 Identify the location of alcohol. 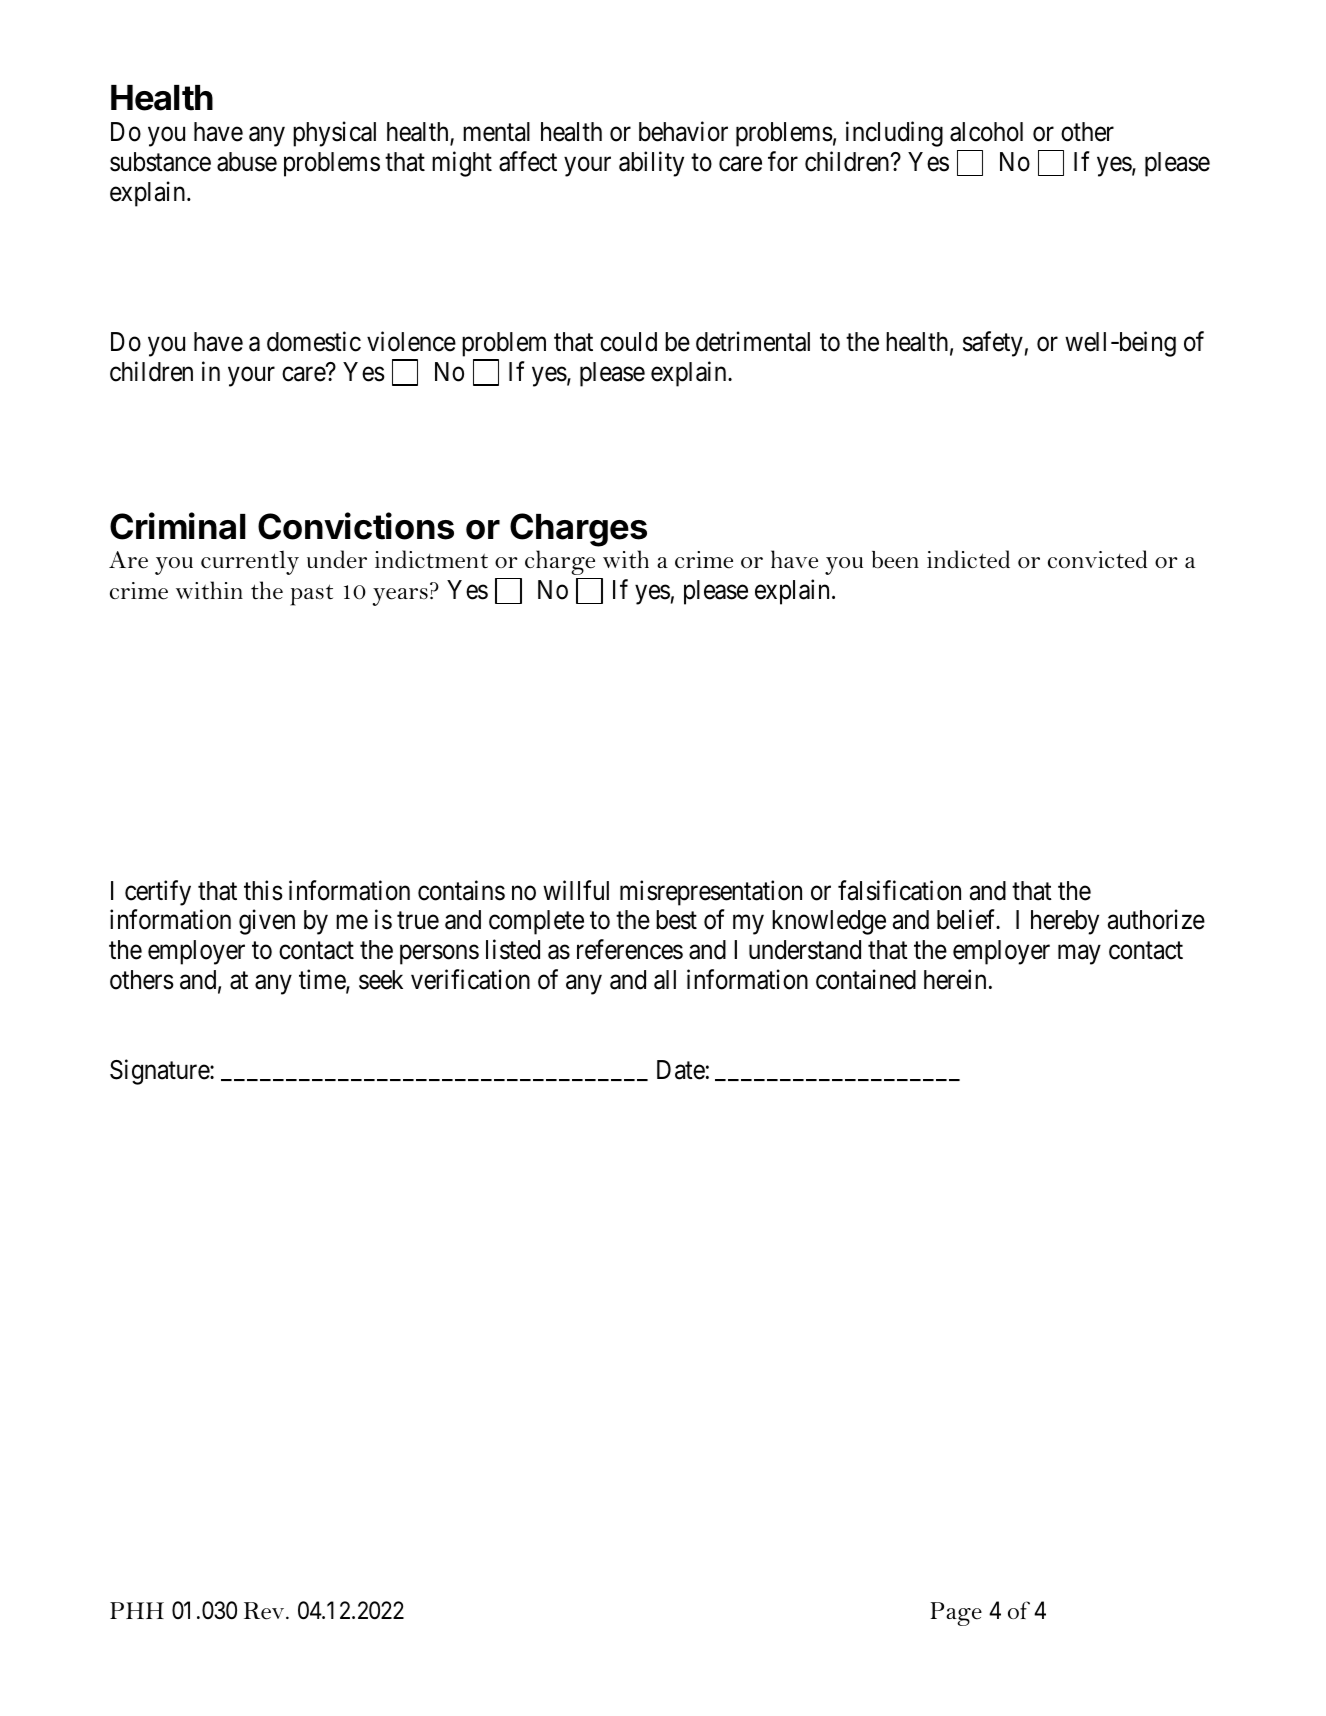
(986, 132).
